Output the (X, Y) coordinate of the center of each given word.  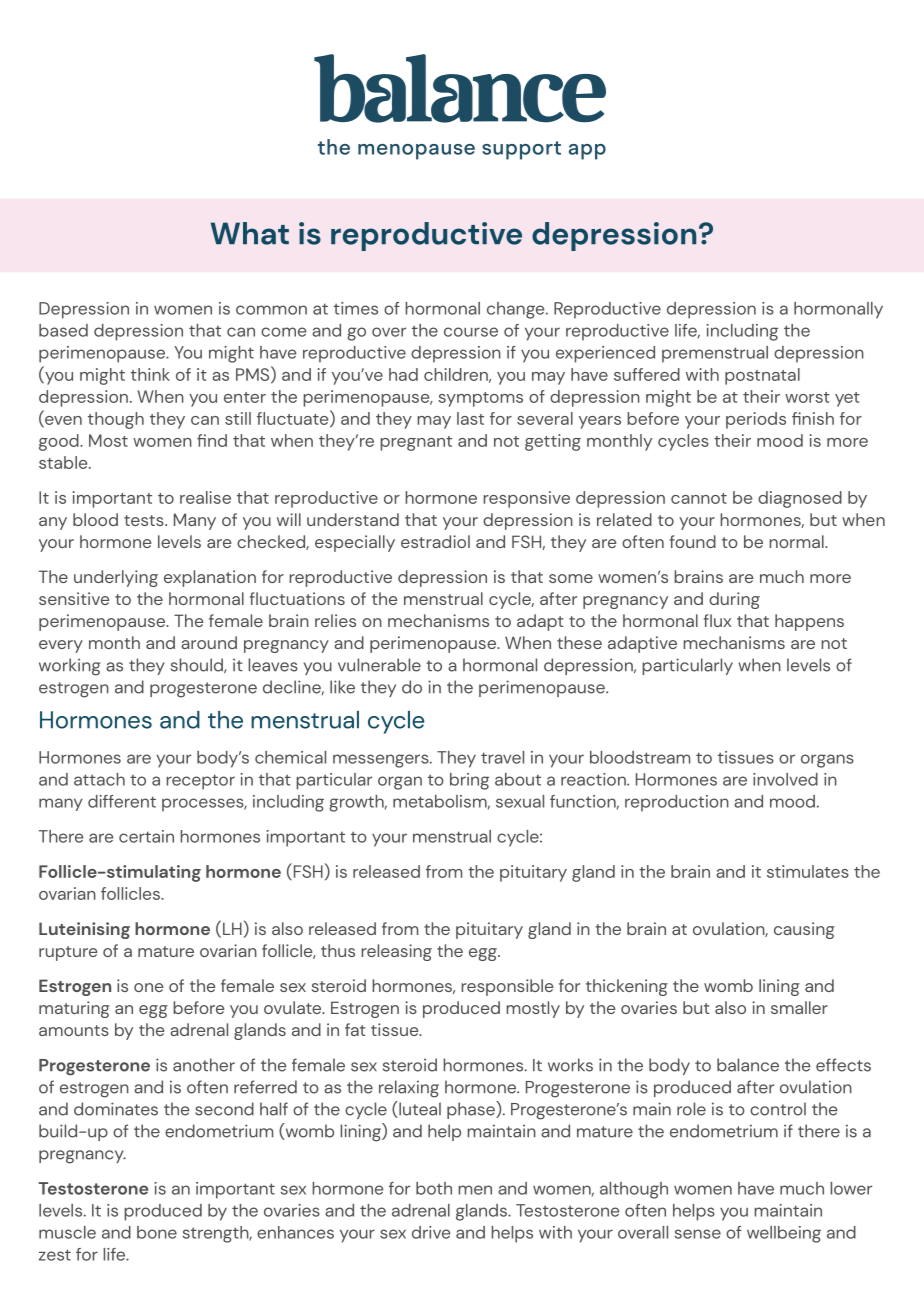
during (734, 600)
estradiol (435, 541)
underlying (116, 578)
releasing (396, 952)
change (517, 310)
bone (157, 1232)
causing (804, 930)
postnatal (762, 376)
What (250, 233)
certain (146, 836)
